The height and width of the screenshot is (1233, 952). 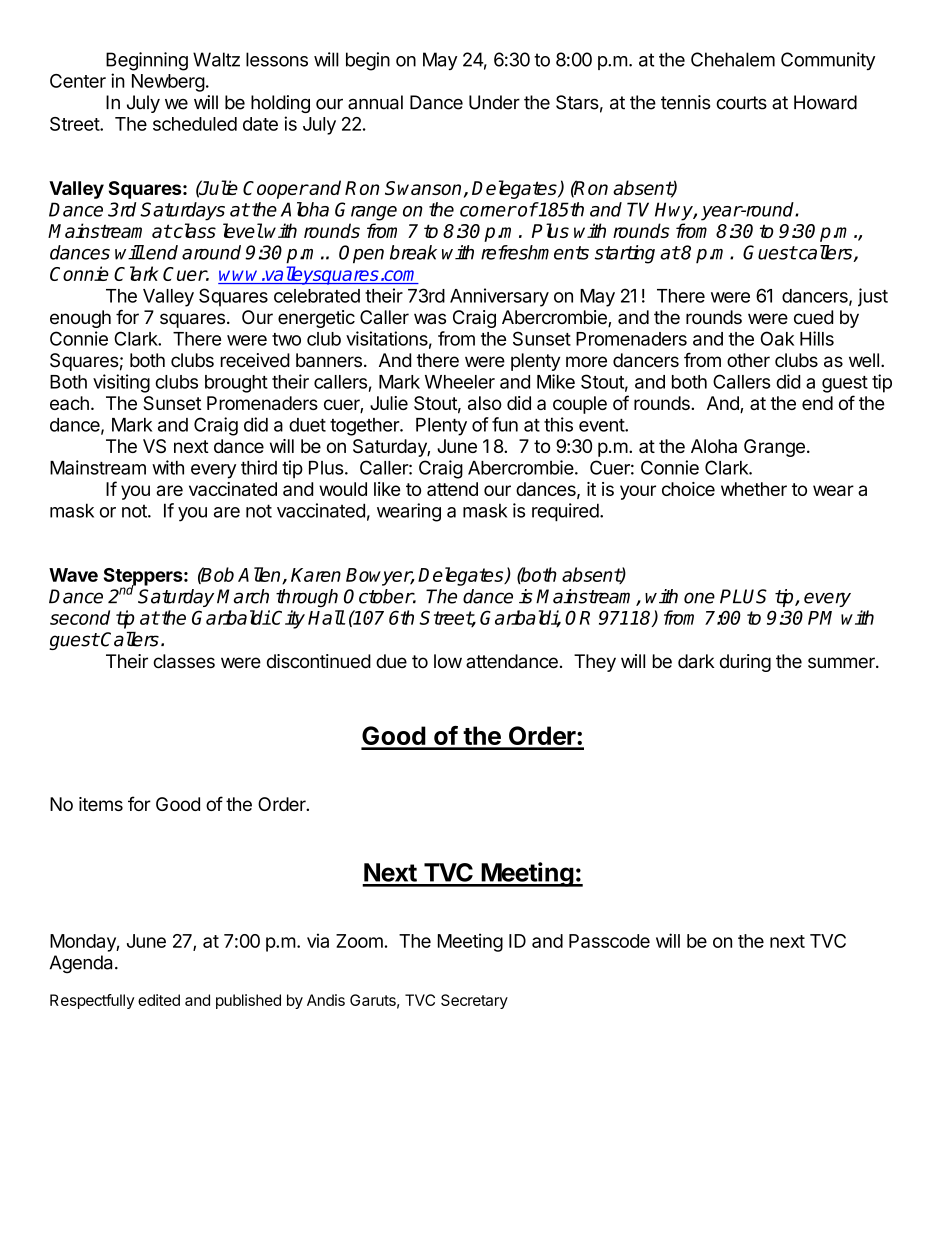 I want to click on Wave, so click(x=73, y=575).
